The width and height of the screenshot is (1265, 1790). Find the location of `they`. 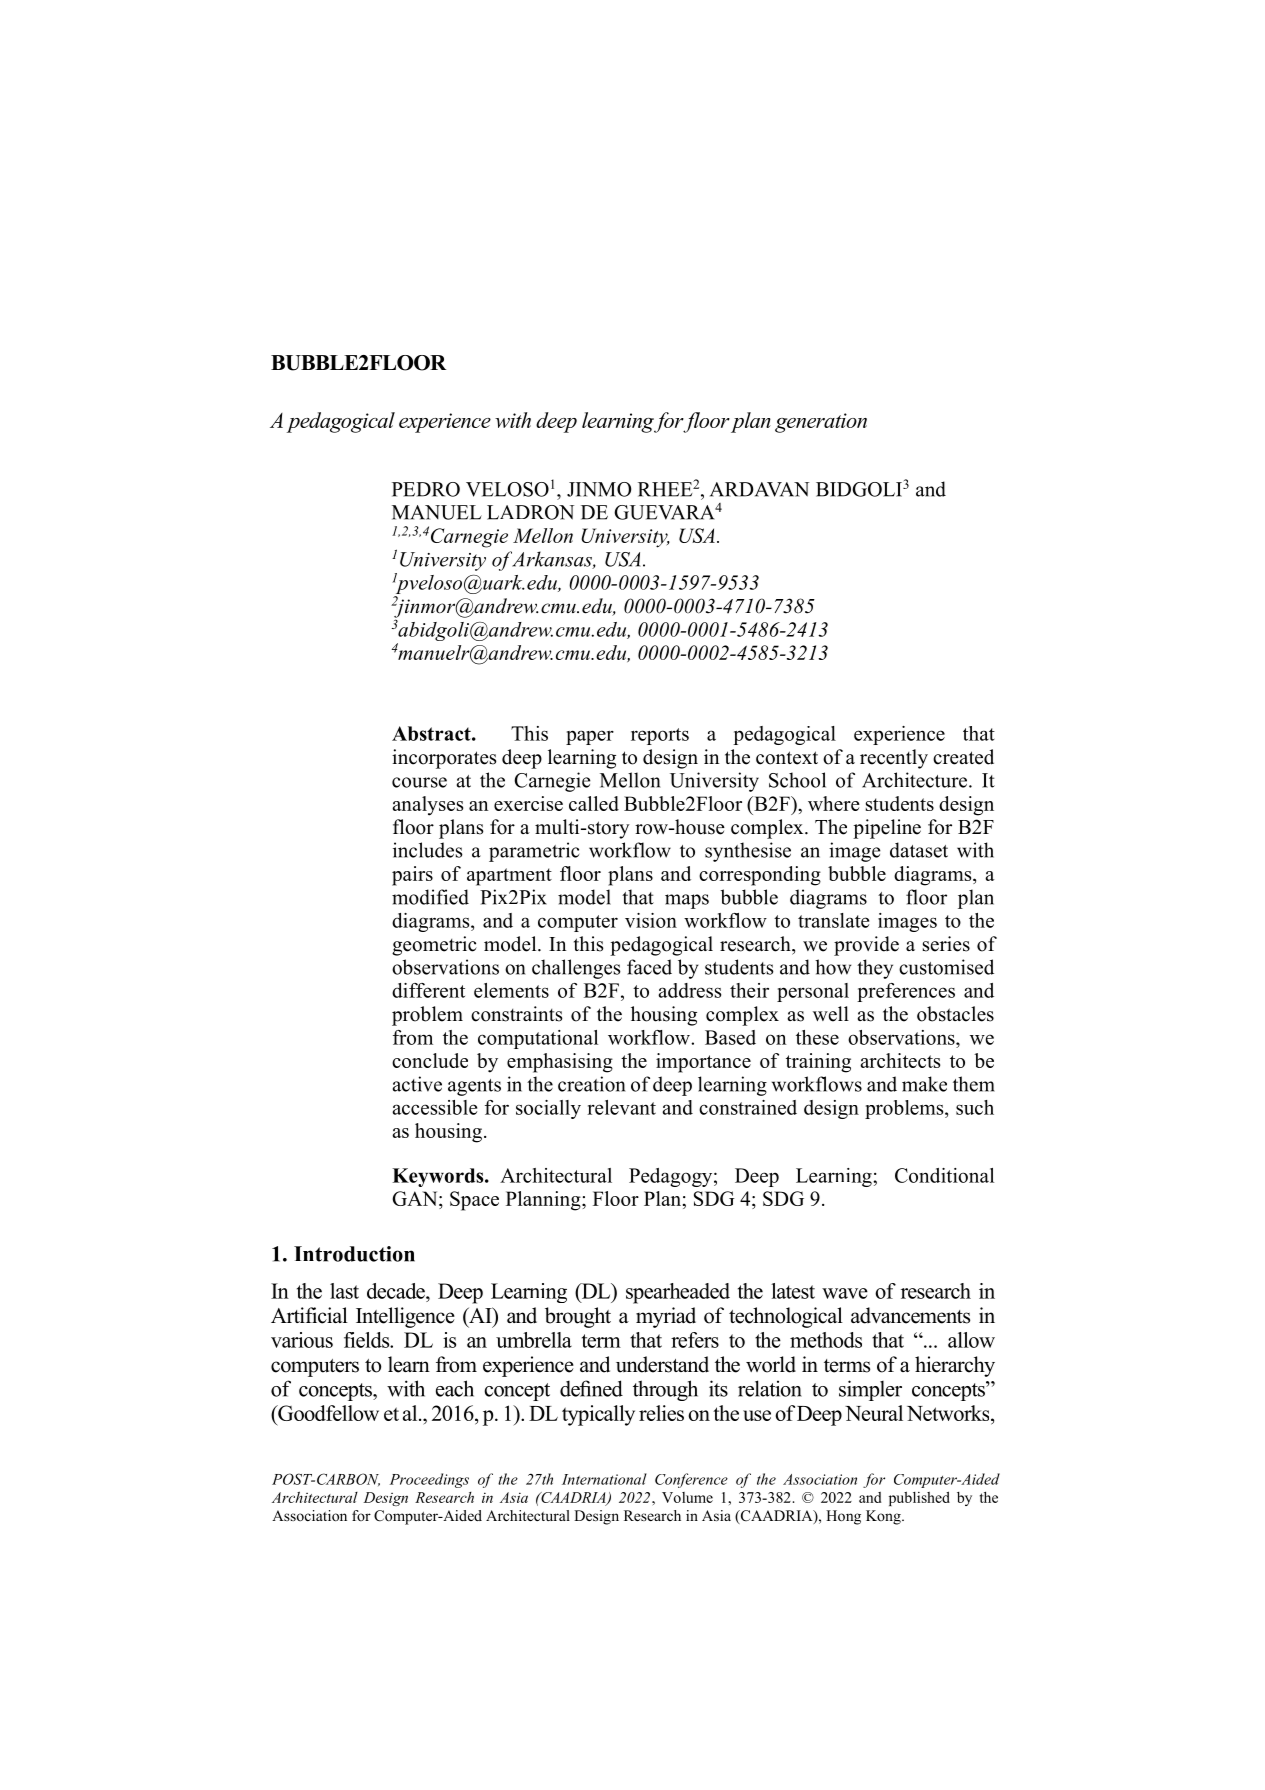

they is located at coordinates (875, 969).
